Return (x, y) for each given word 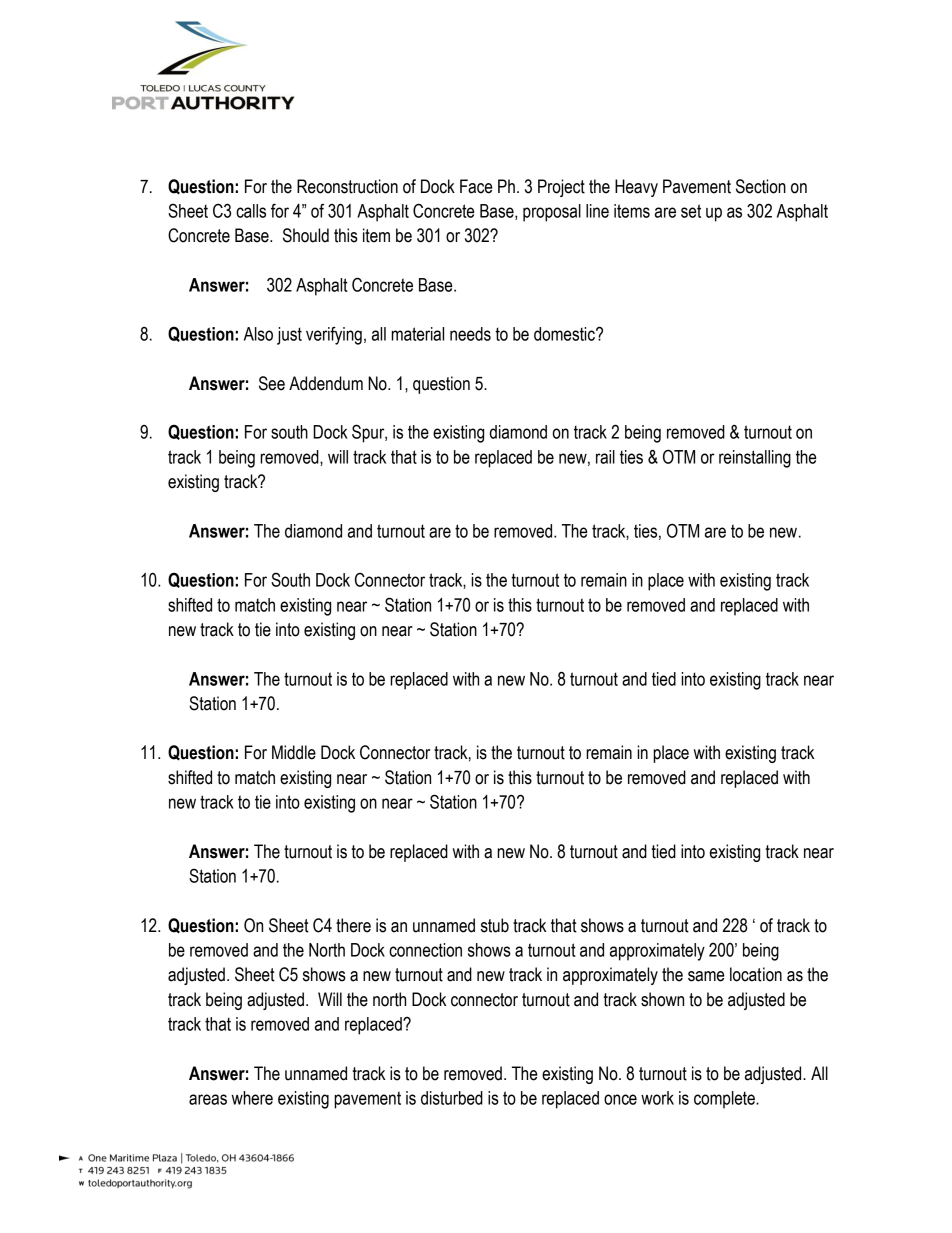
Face (476, 186)
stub (495, 925)
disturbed (452, 1098)
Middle (294, 752)
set (691, 211)
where (252, 1098)
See (272, 383)
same (706, 976)
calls (251, 211)
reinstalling (755, 459)
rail (605, 457)
